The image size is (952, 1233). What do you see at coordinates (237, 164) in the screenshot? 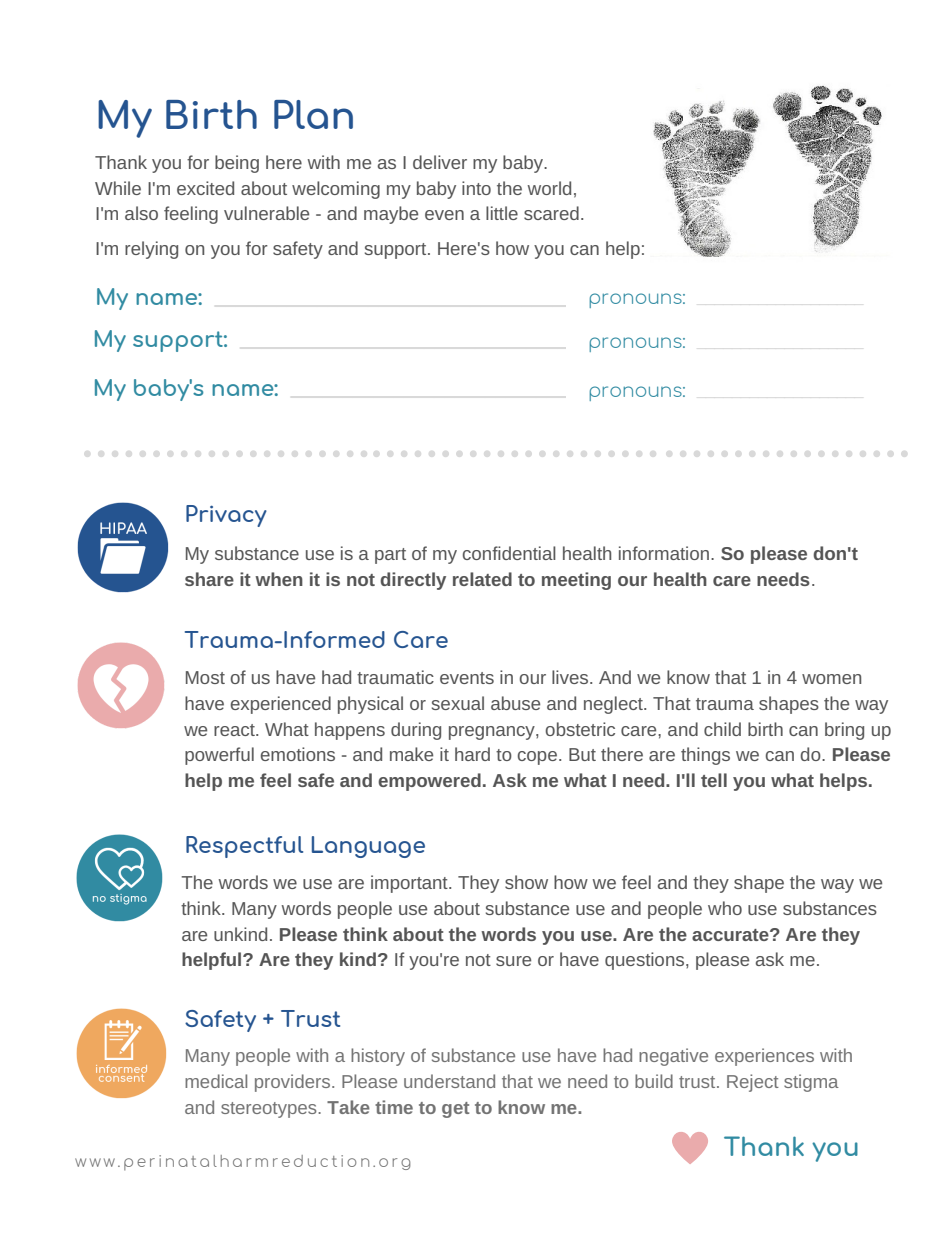
I see `being` at bounding box center [237, 164].
